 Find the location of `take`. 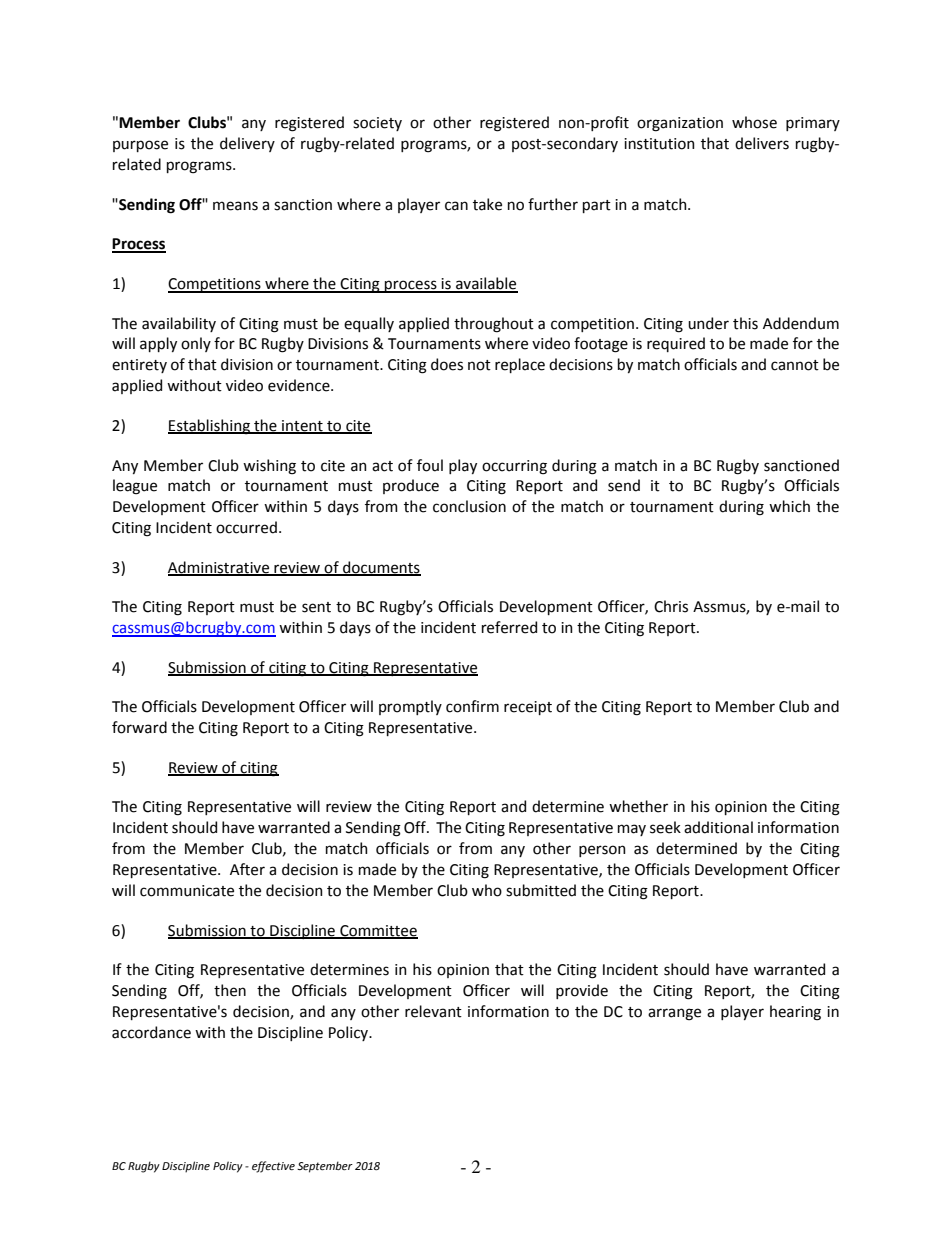

take is located at coordinates (487, 204).
